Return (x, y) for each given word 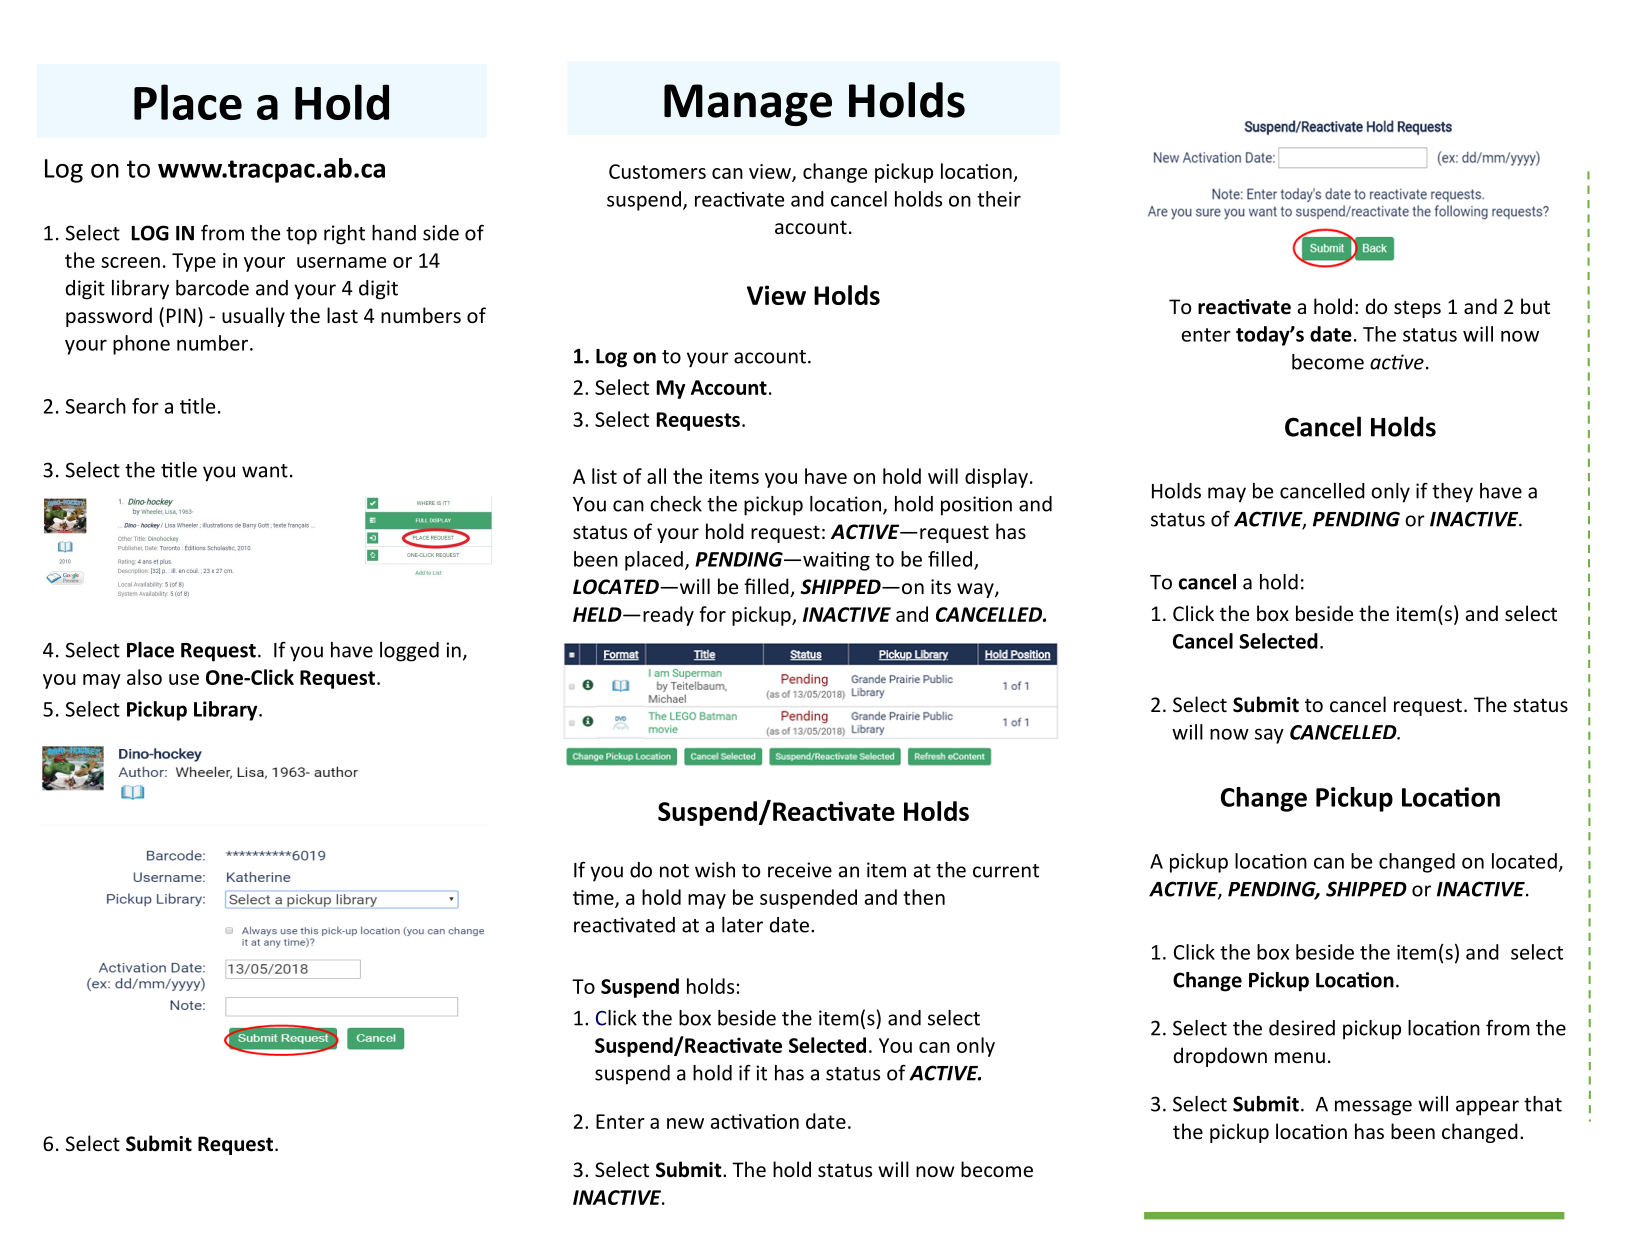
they (1452, 493)
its (941, 586)
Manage (748, 105)
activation (755, 1121)
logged (409, 652)
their (999, 199)
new (685, 1123)
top (301, 236)
